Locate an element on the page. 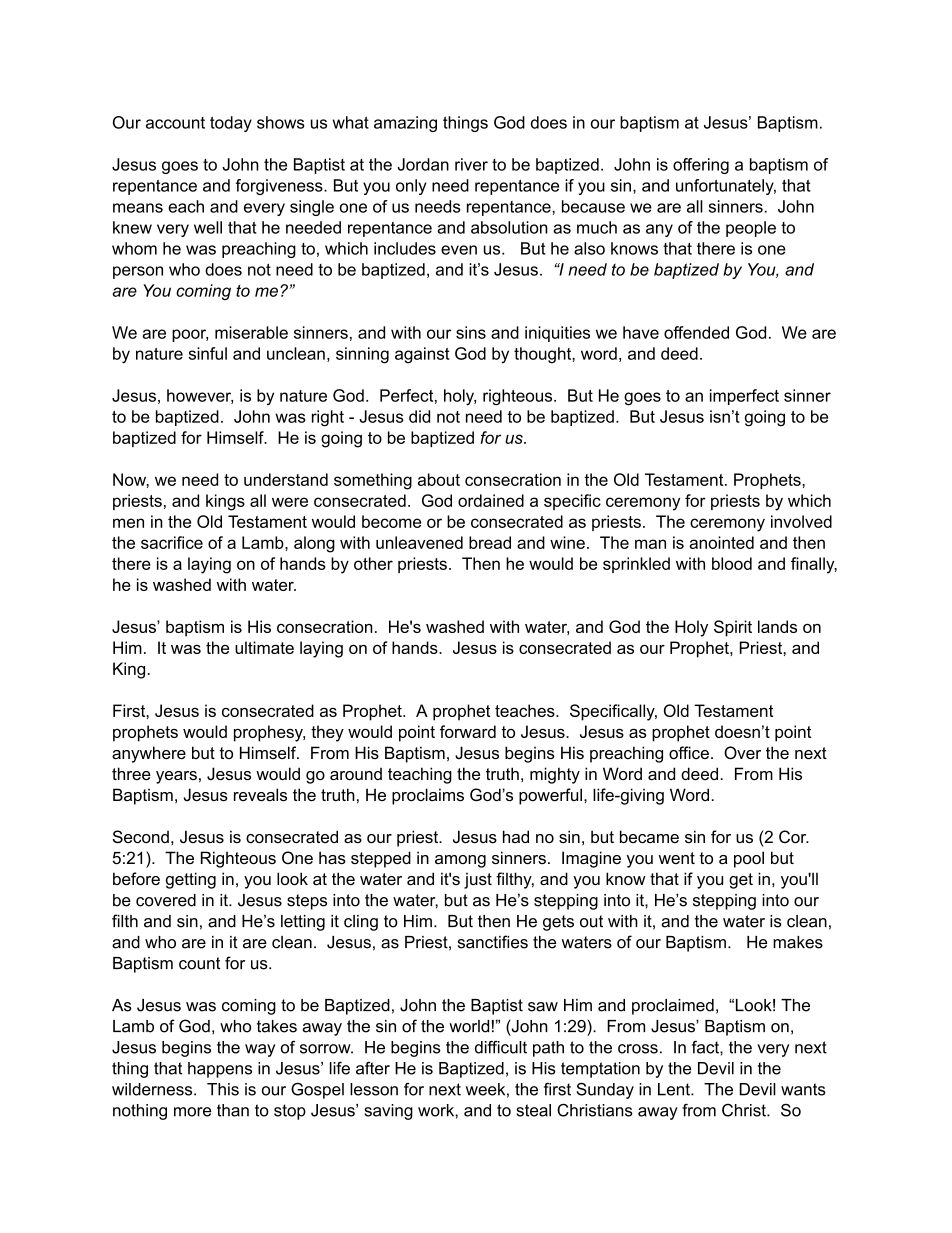  among is located at coordinates (460, 861).
